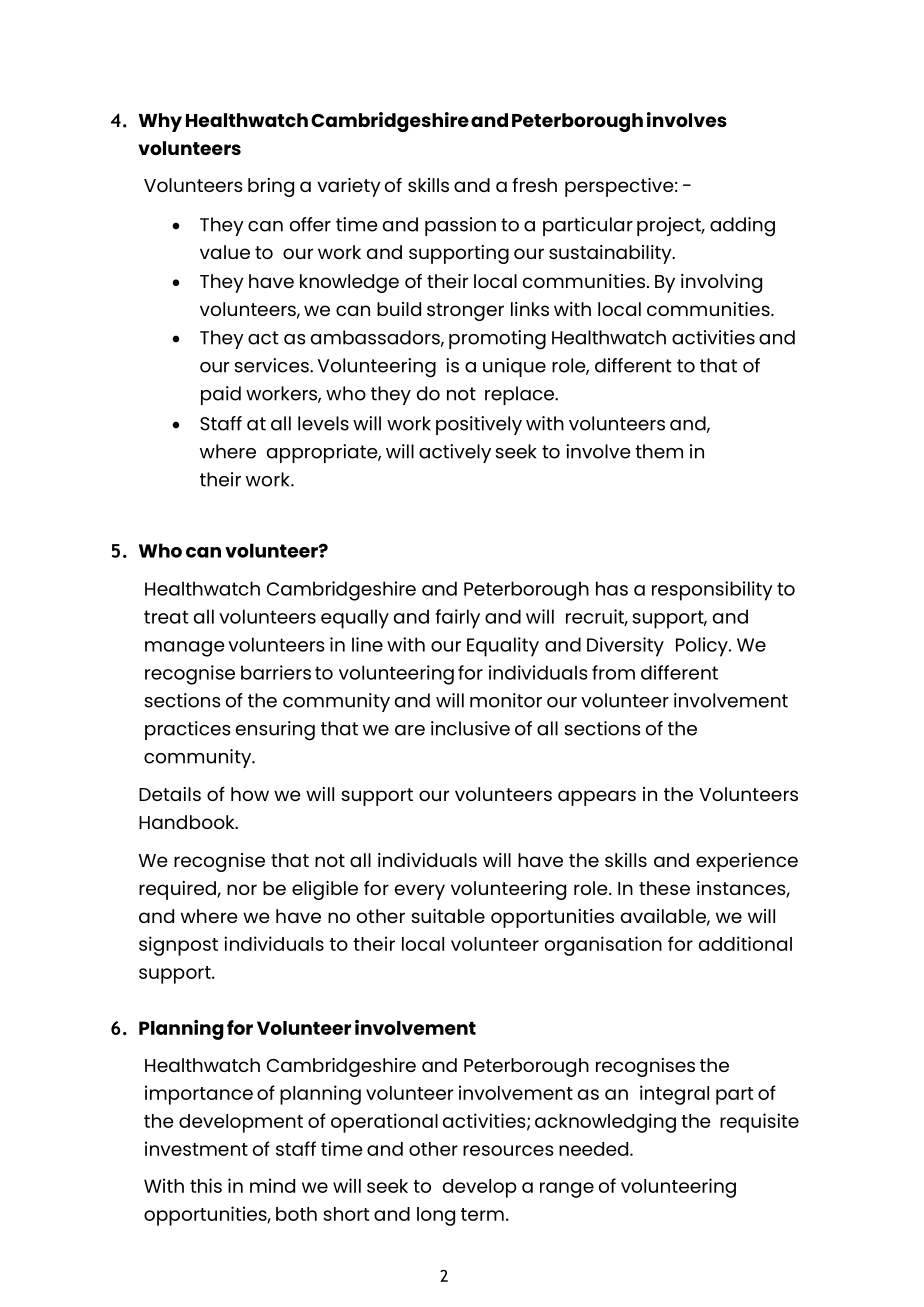  What do you see at coordinates (664, 888) in the page?
I see `these` at bounding box center [664, 888].
